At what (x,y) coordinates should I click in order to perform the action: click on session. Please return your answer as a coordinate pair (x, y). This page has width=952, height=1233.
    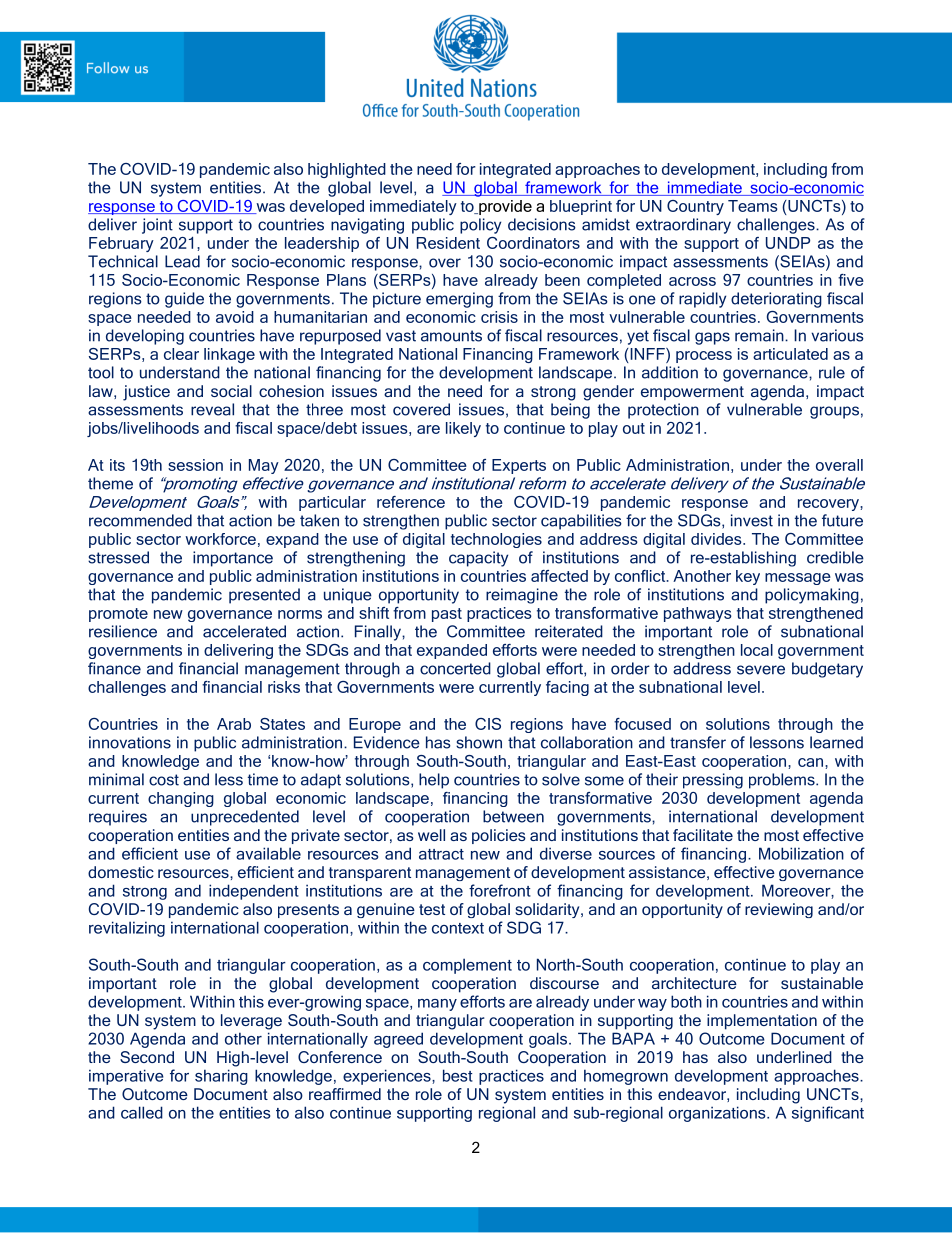
    Looking at the image, I should click on (195, 465).
